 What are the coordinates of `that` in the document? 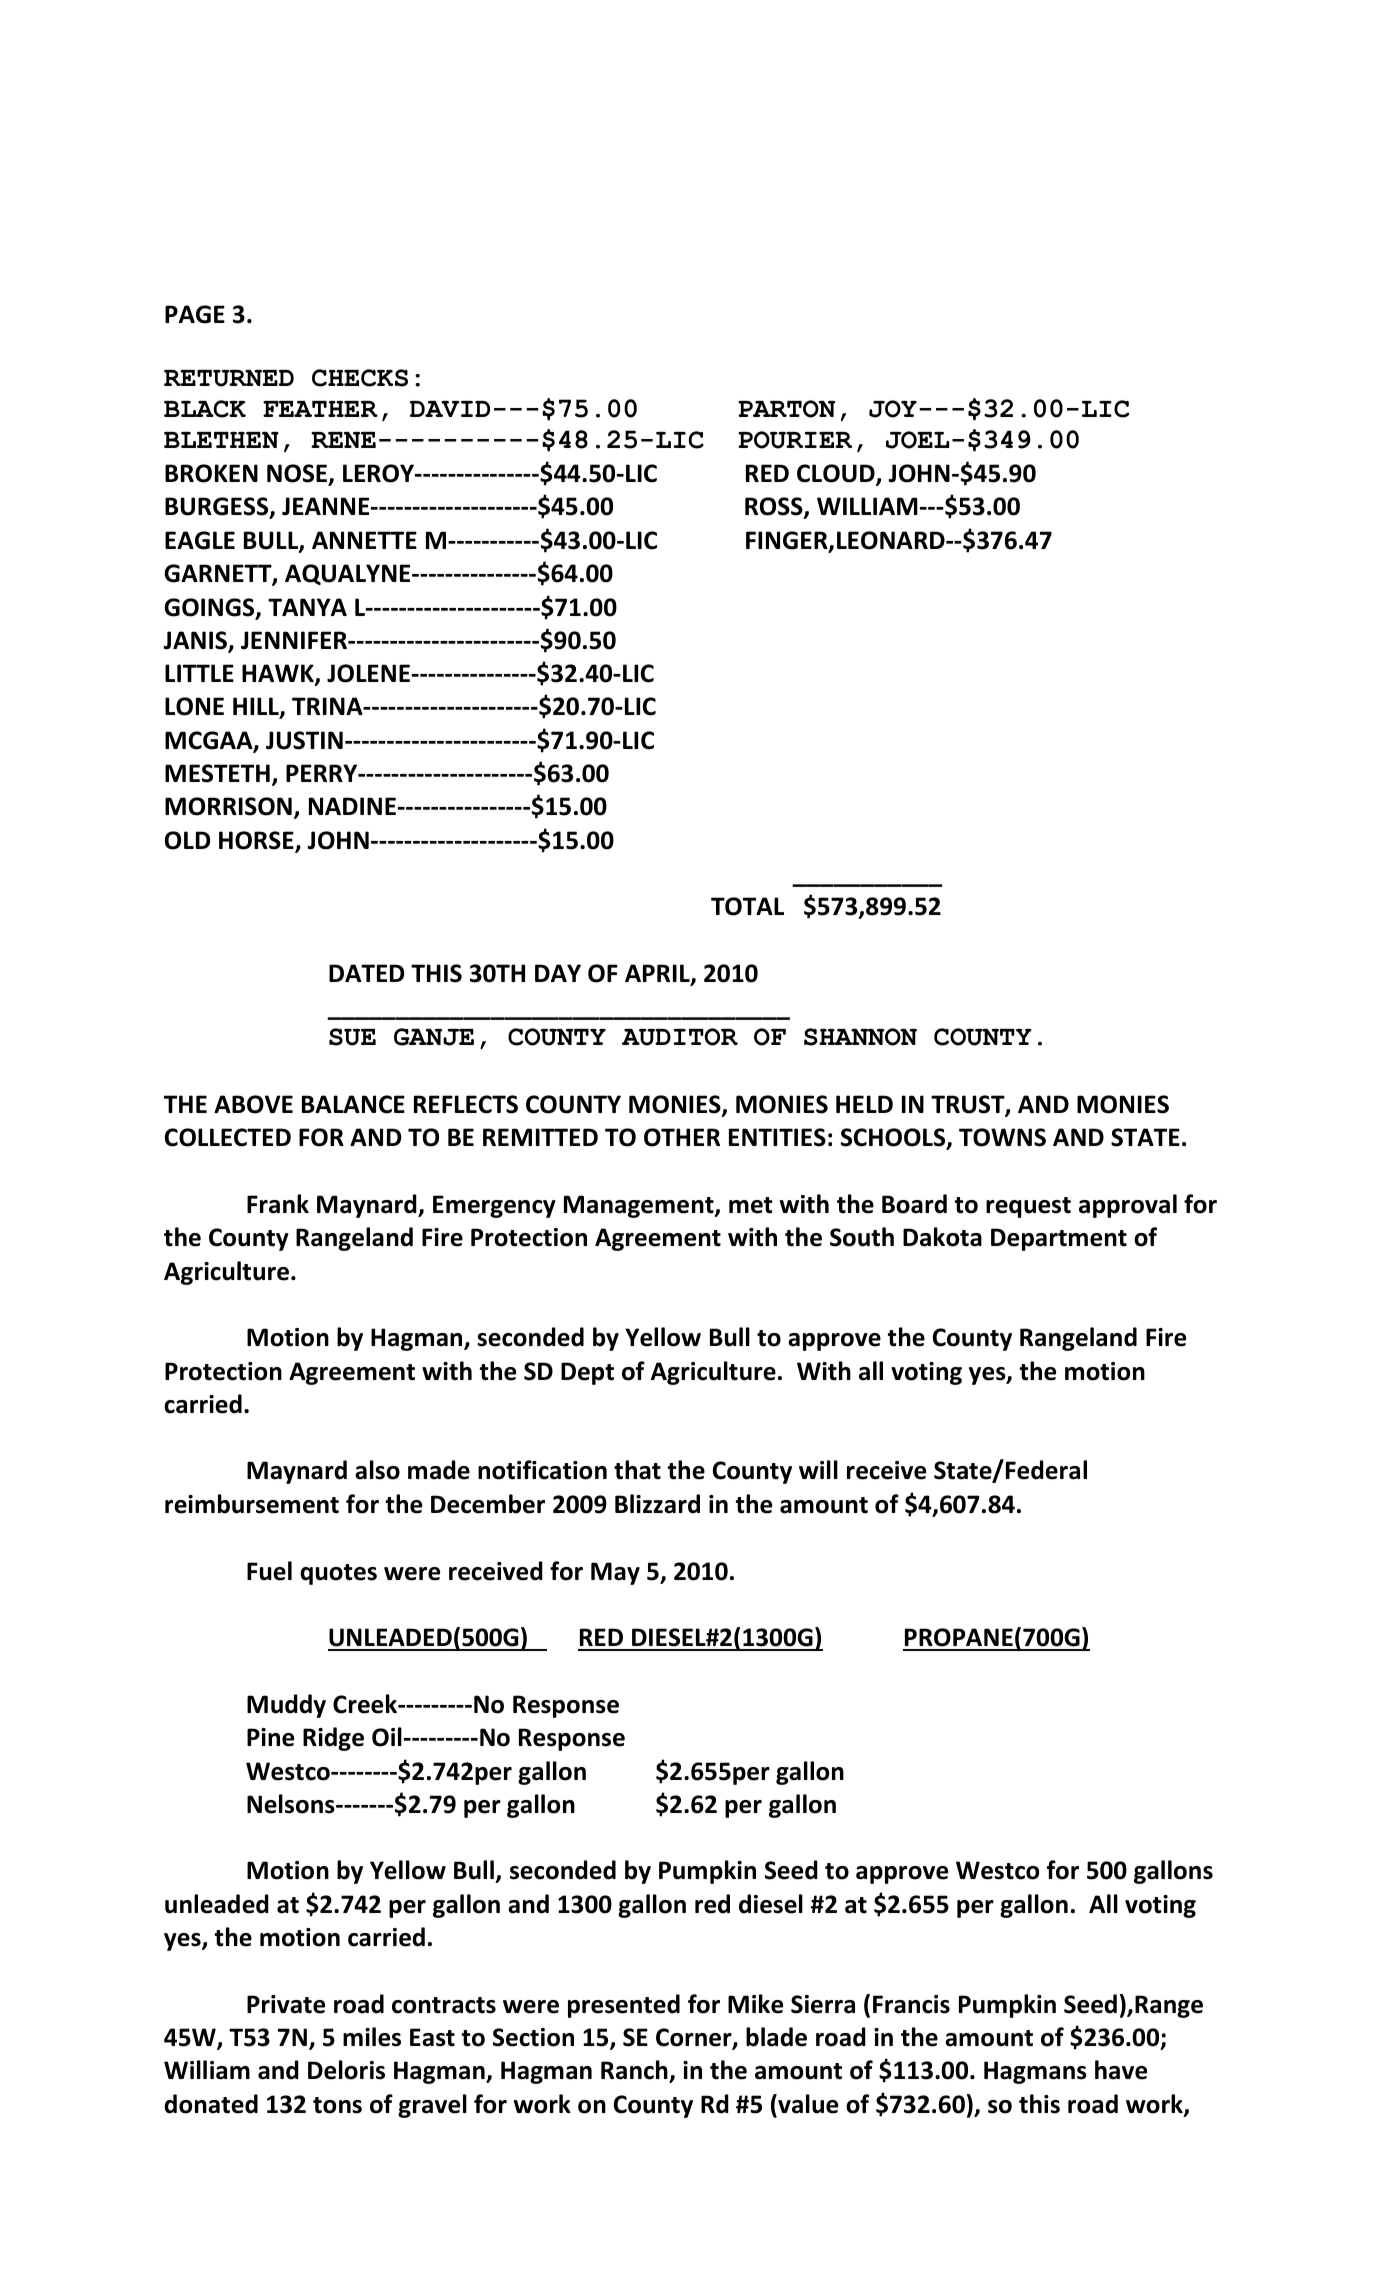 It's located at (637, 1470).
